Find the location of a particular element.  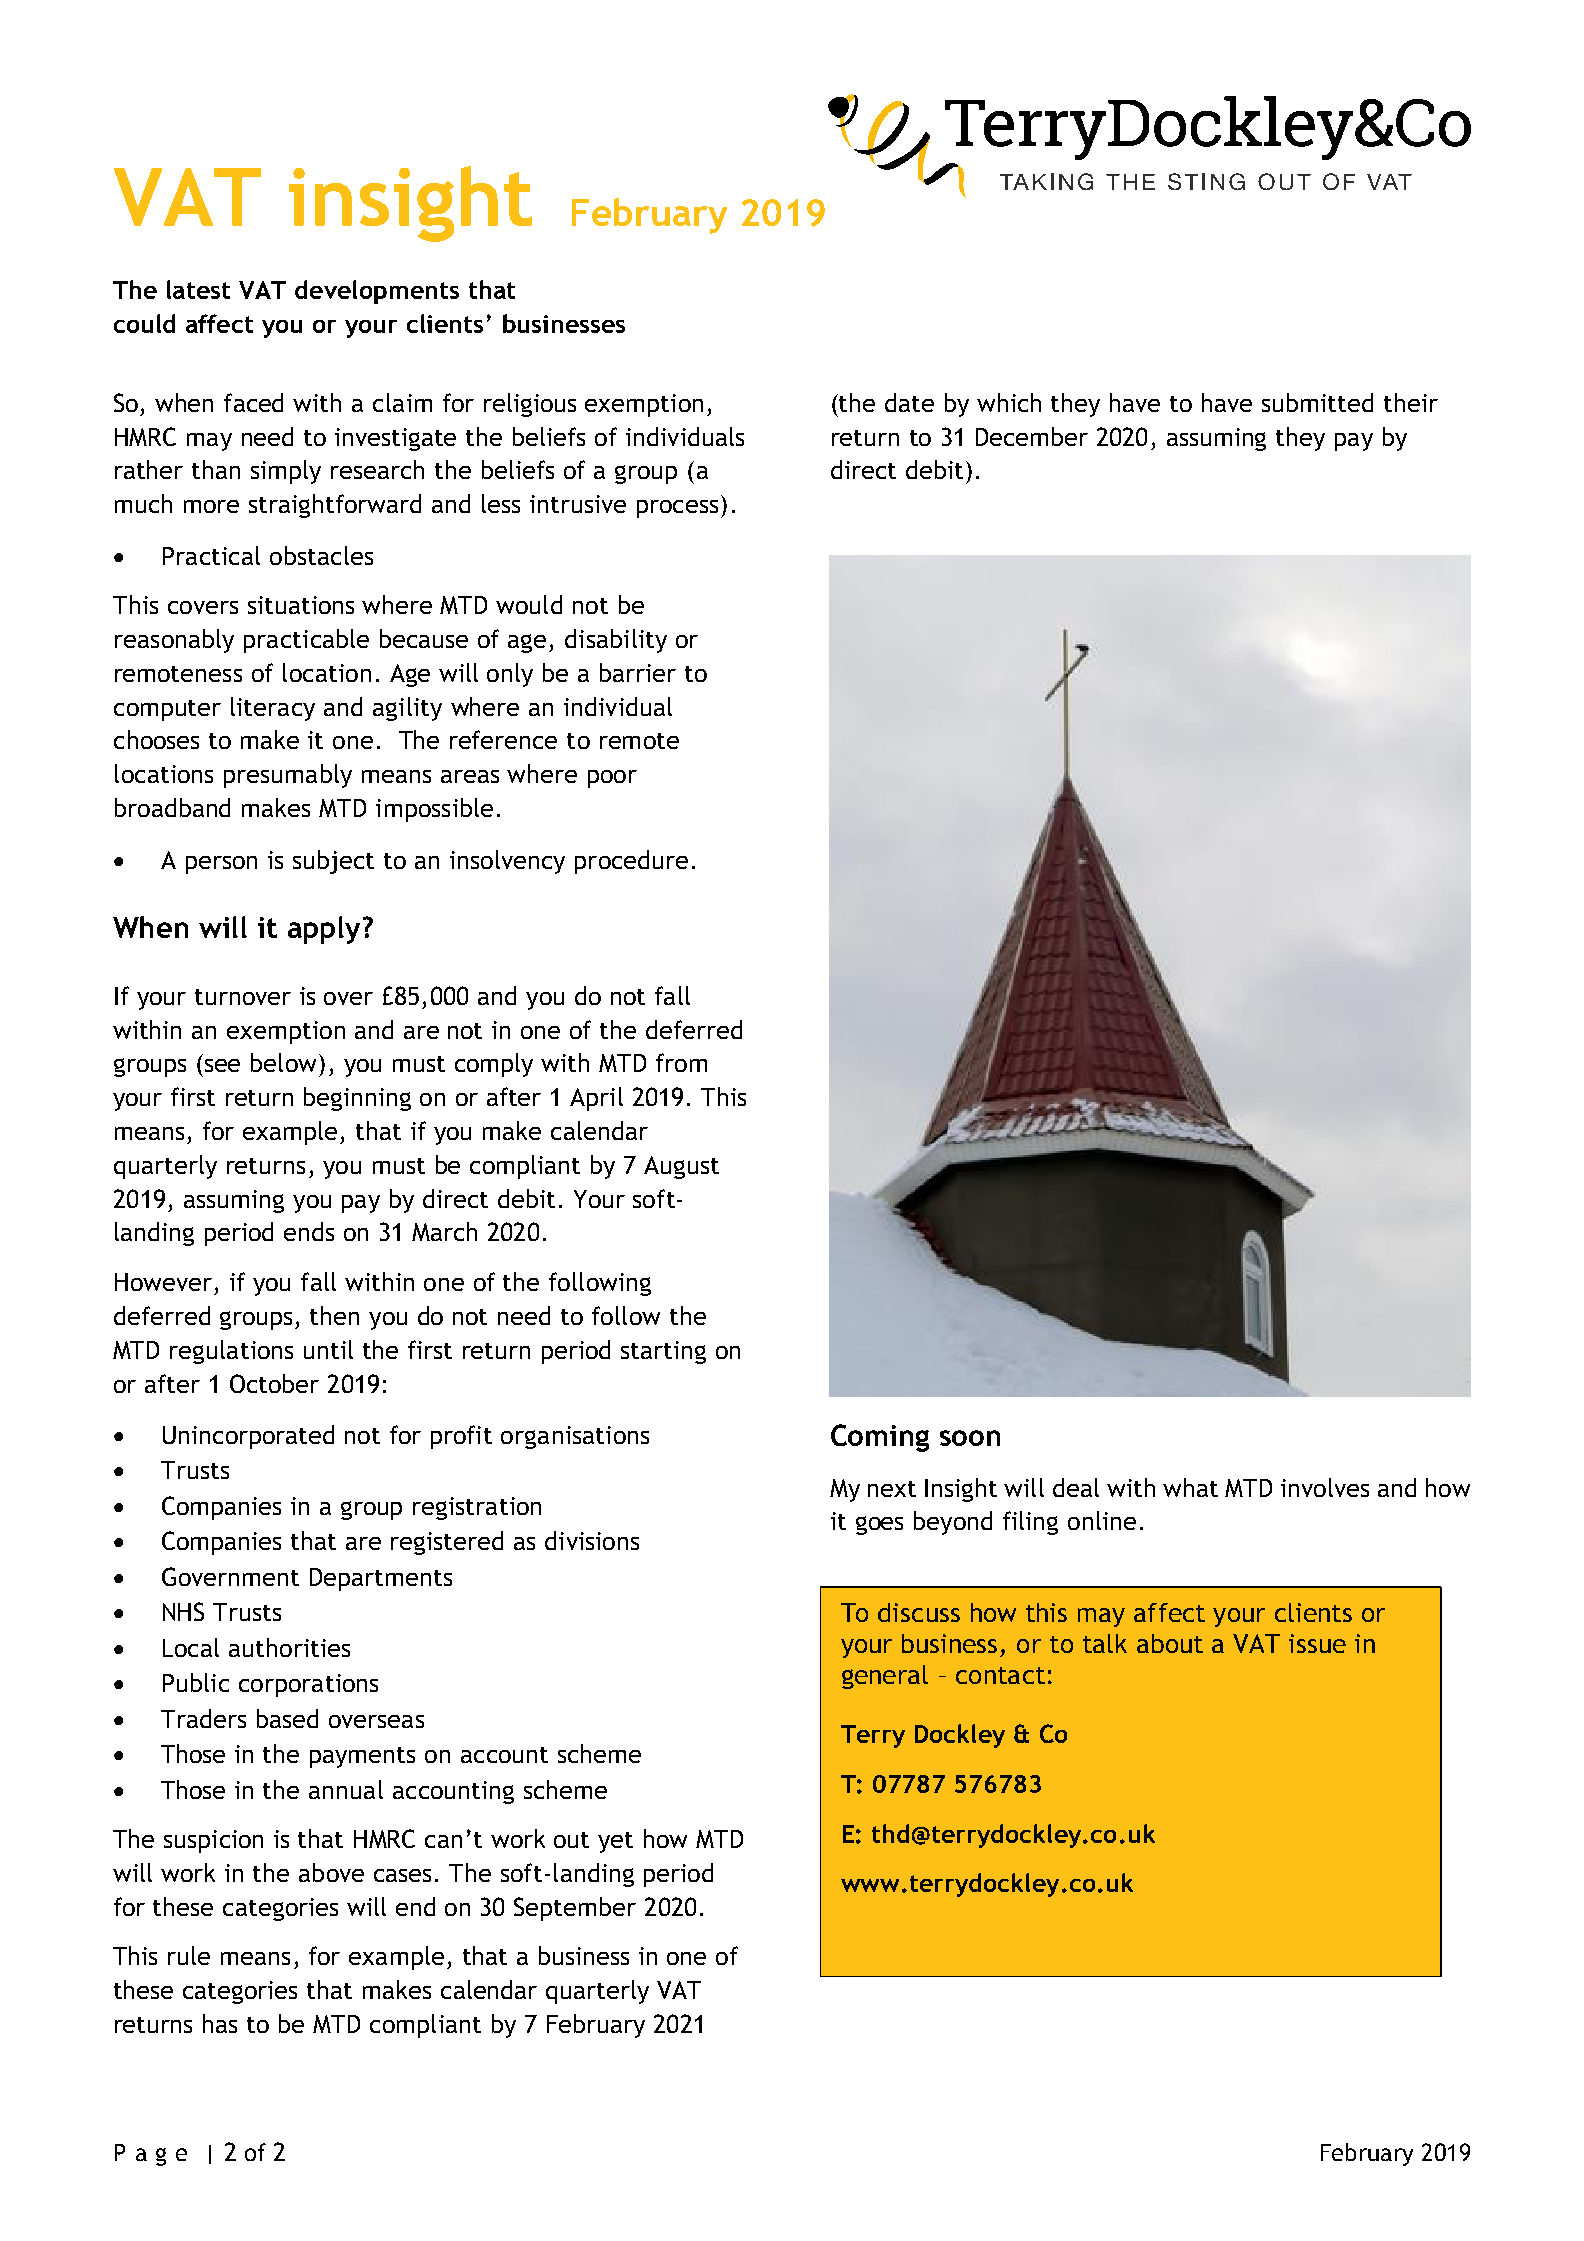

beginning is located at coordinates (357, 1099).
